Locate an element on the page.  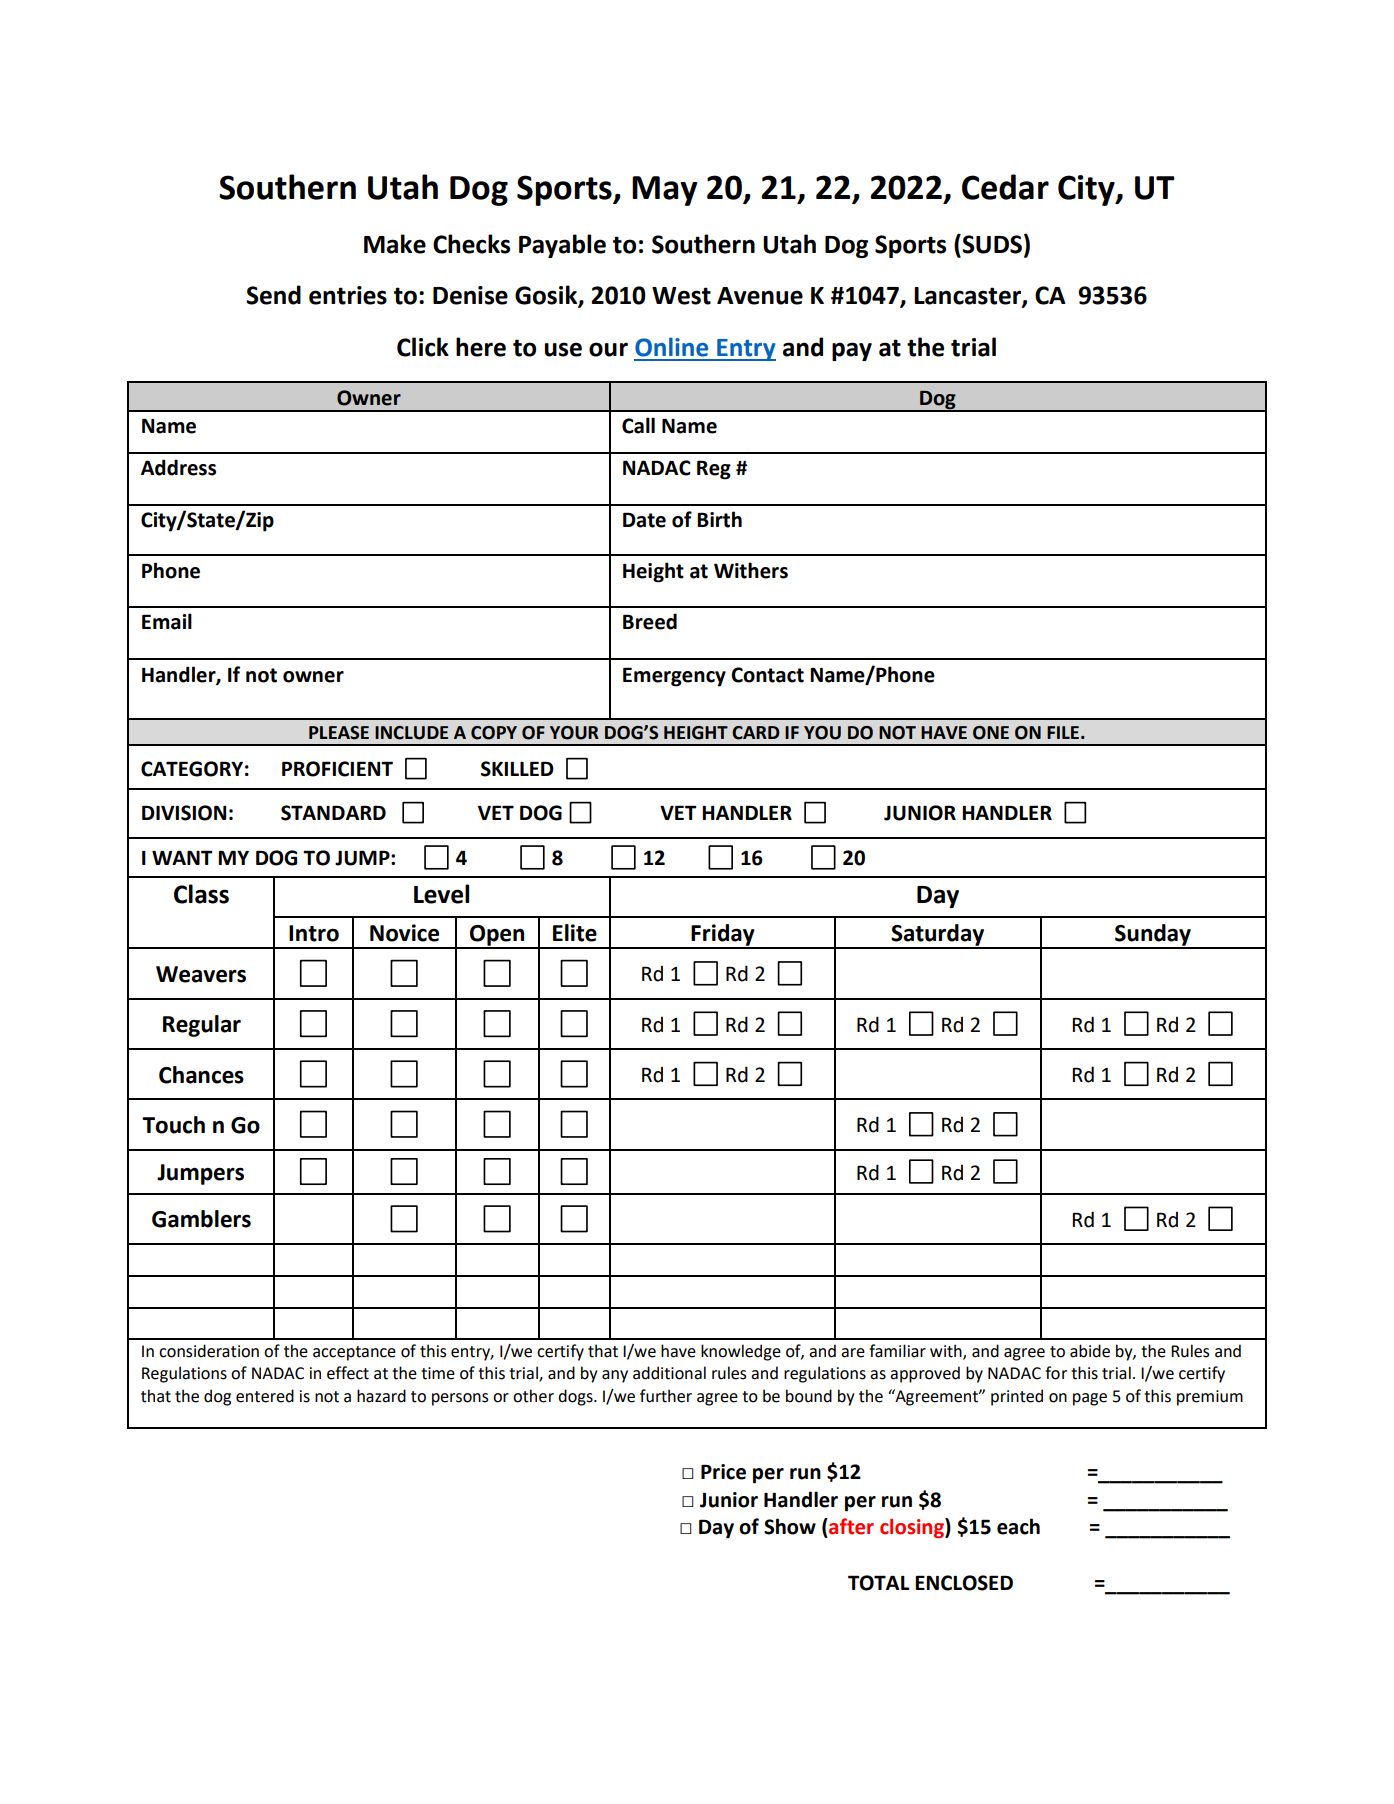
Send is located at coordinates (273, 295).
